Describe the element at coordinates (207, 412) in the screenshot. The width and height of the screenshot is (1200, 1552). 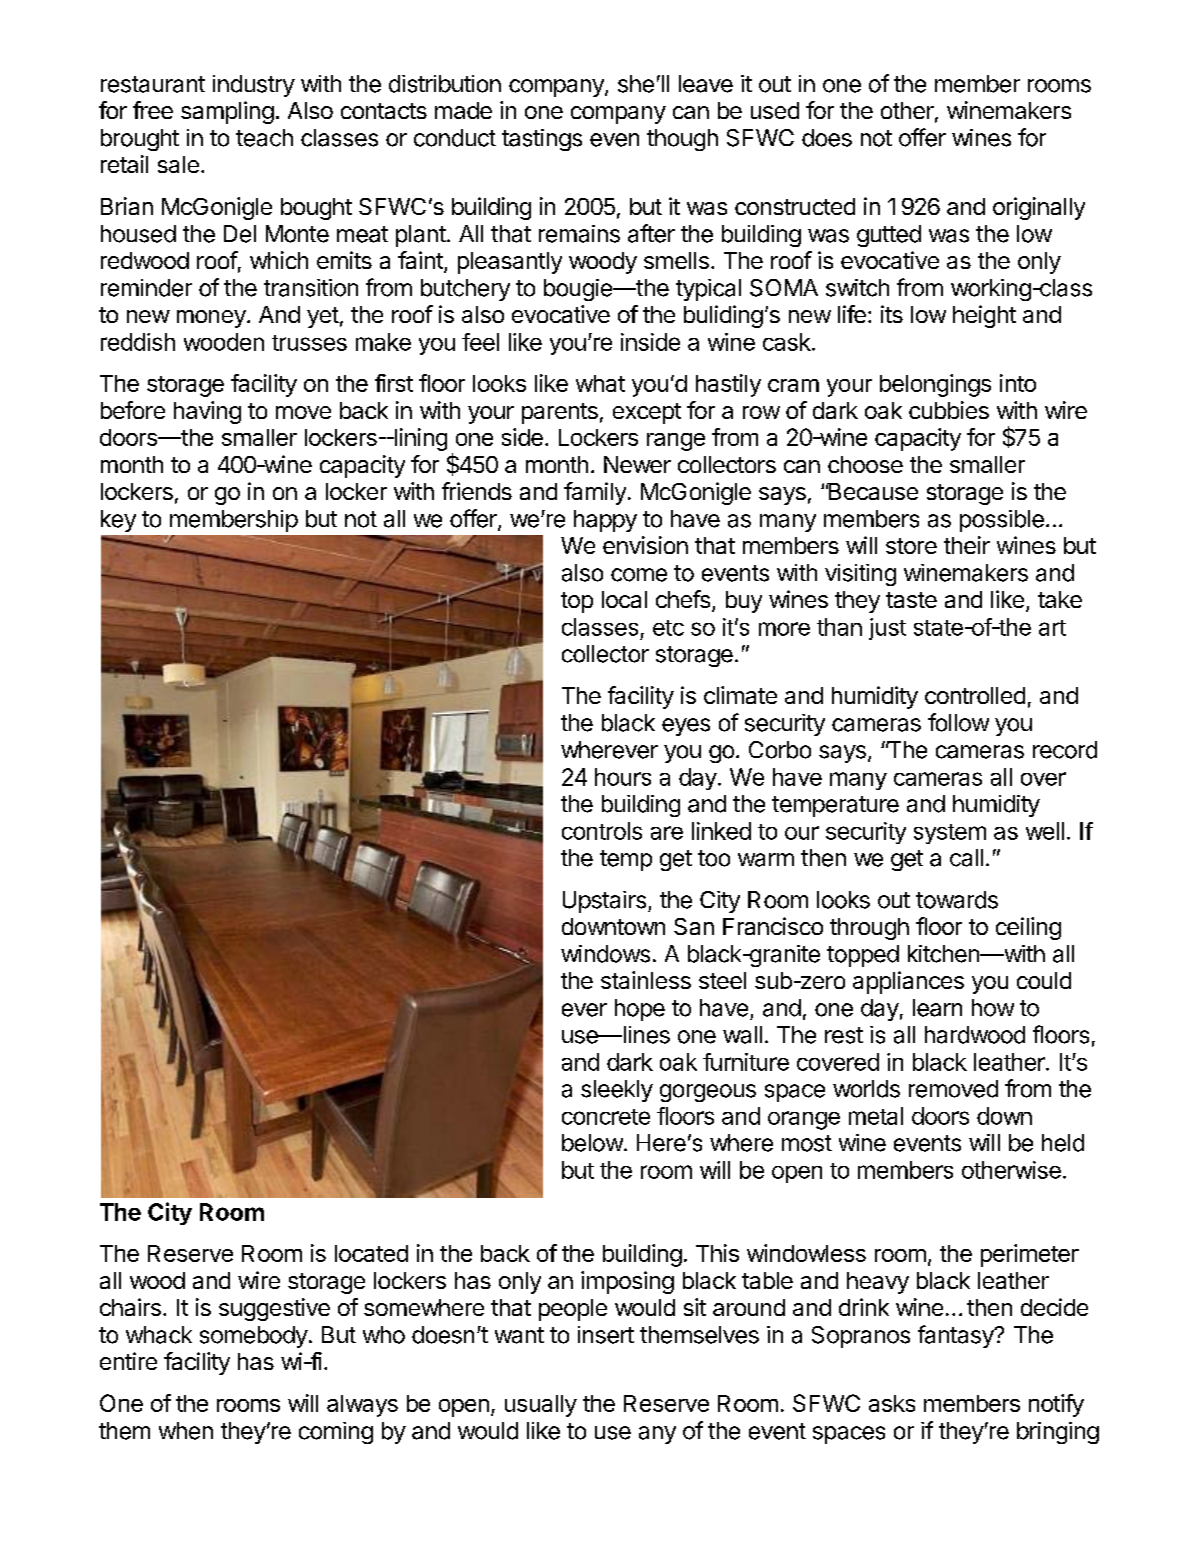
I see `having` at that location.
